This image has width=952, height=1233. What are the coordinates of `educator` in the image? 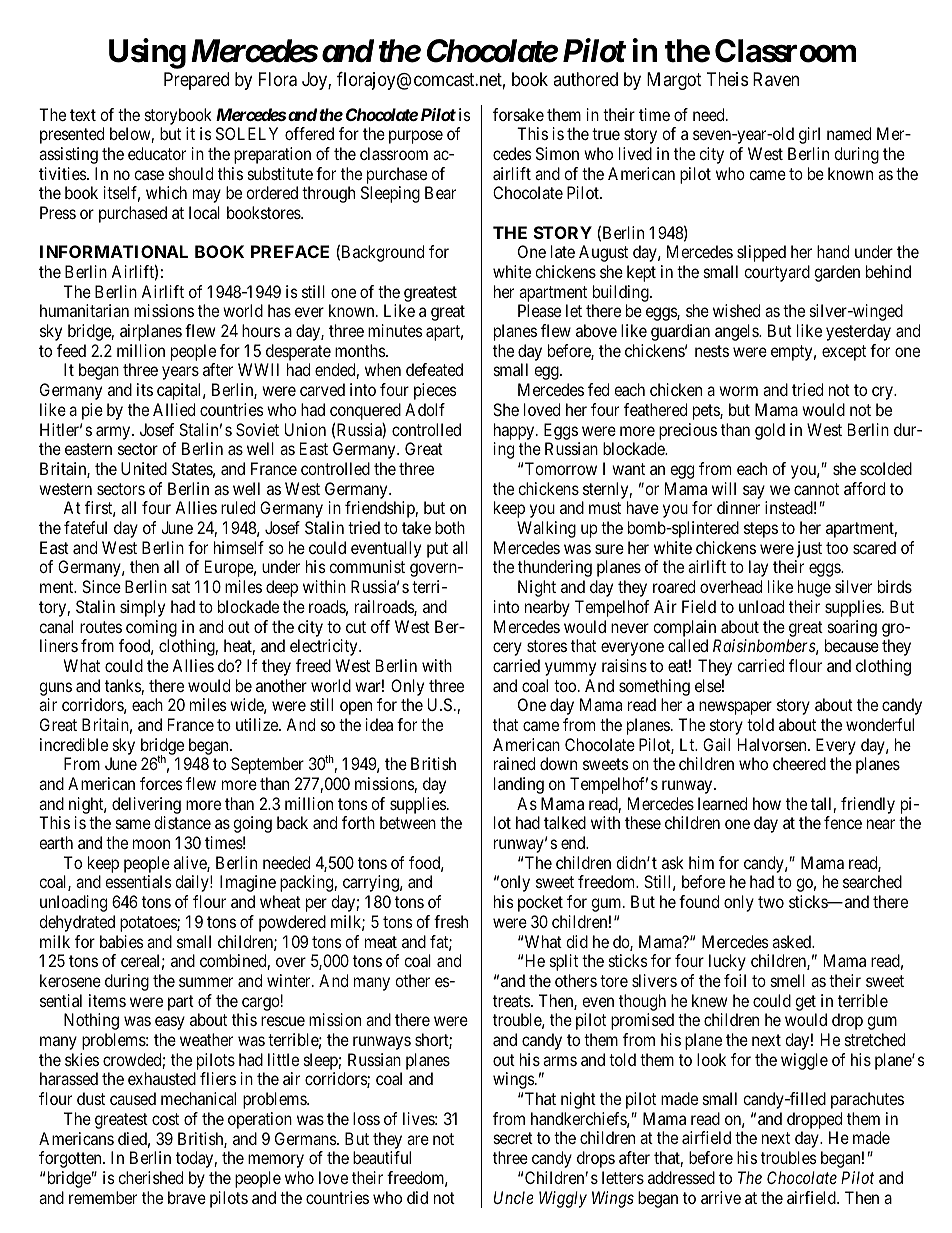 It's located at (157, 153).
